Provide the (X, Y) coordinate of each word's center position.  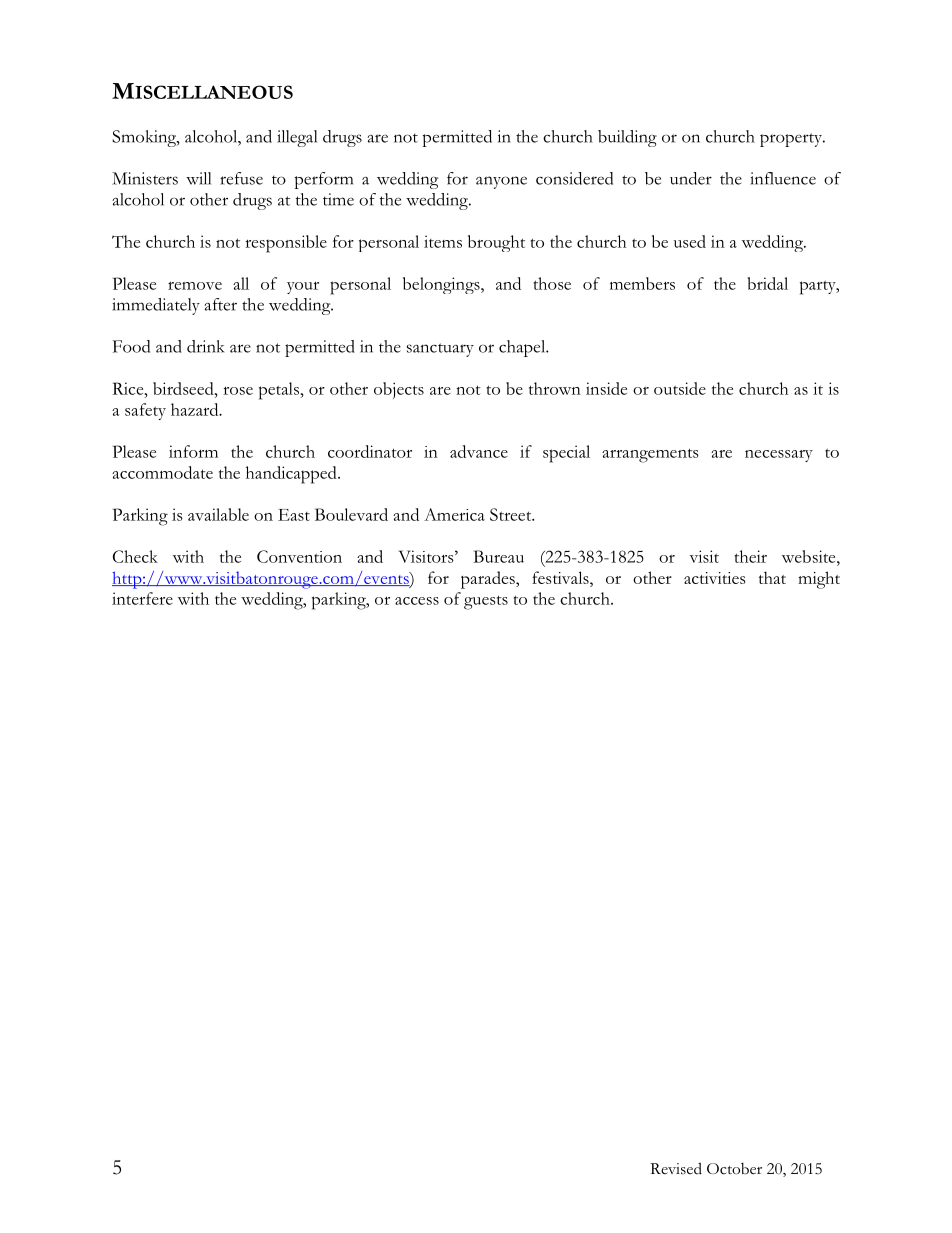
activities (714, 578)
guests (486, 602)
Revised (676, 1168)
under (691, 178)
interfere (142, 598)
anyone (501, 182)
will (198, 178)
